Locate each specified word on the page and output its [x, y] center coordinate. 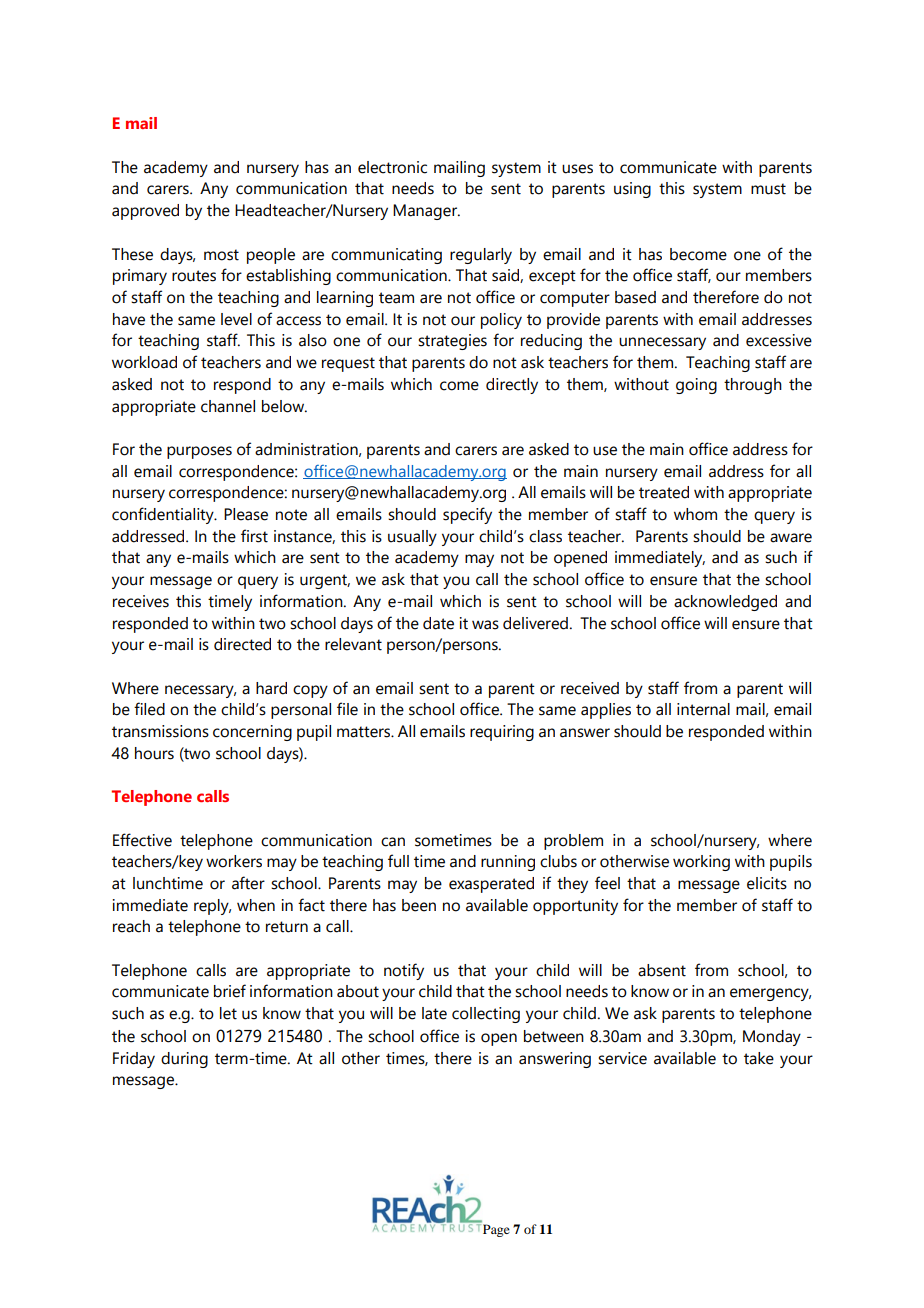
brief [230, 991]
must [768, 189]
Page [495, 1229]
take [759, 1058]
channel [228, 406]
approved [145, 212]
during [184, 1060]
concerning [252, 733]
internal [703, 709]
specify [467, 515]
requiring [502, 733]
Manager [426, 212]
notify [404, 971]
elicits [767, 883]
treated [664, 492]
